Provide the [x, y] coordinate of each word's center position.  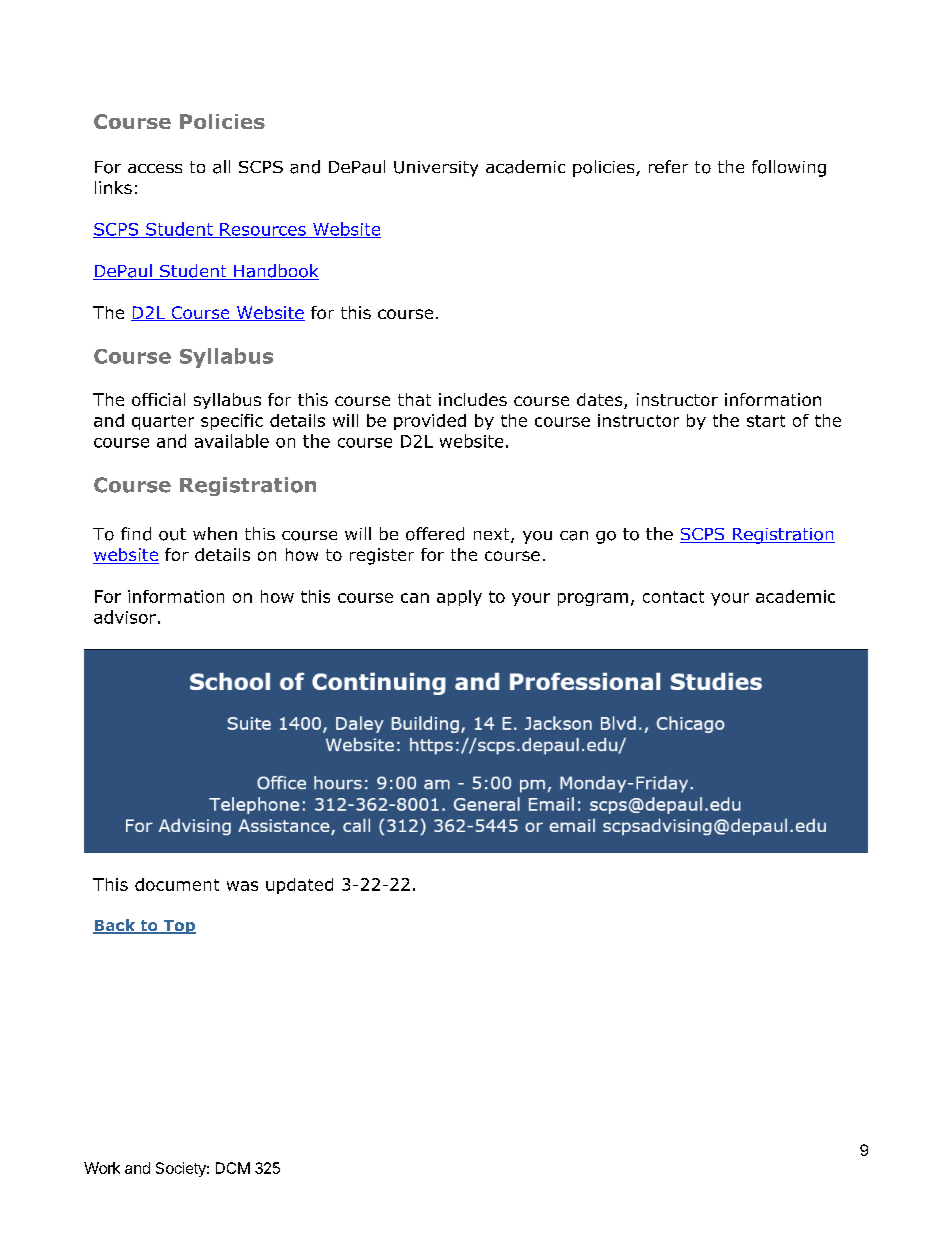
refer [668, 166]
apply [459, 598]
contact [673, 597]
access [155, 168]
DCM [233, 1168]
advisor [125, 617]
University [436, 169]
